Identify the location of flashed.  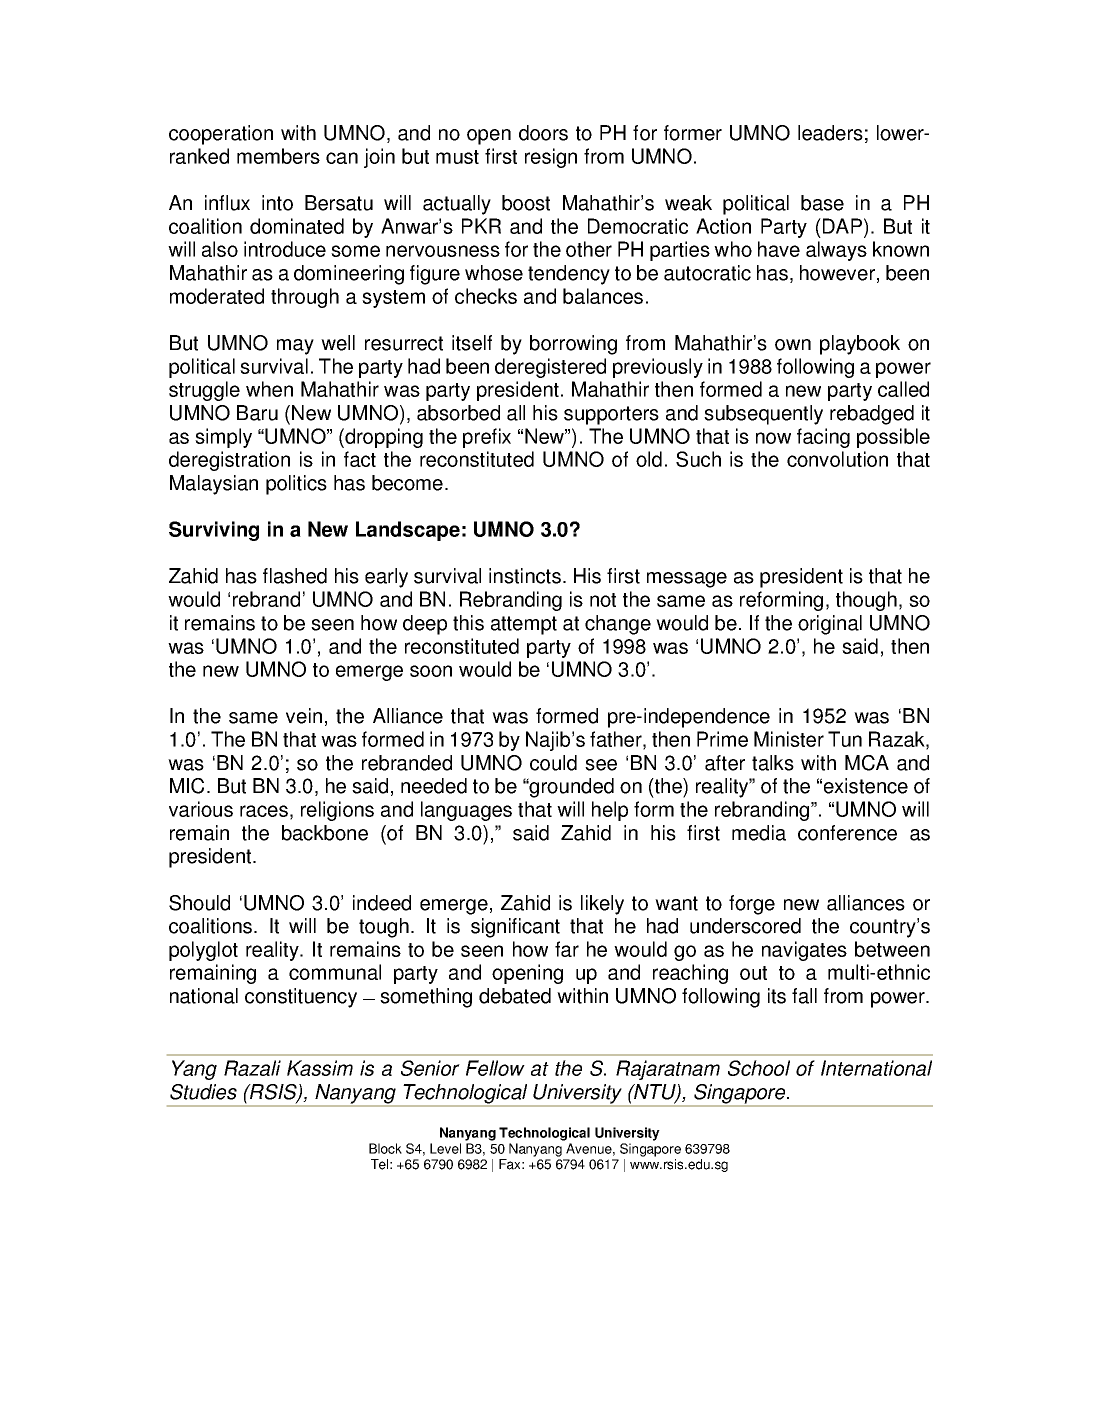
(295, 576).
